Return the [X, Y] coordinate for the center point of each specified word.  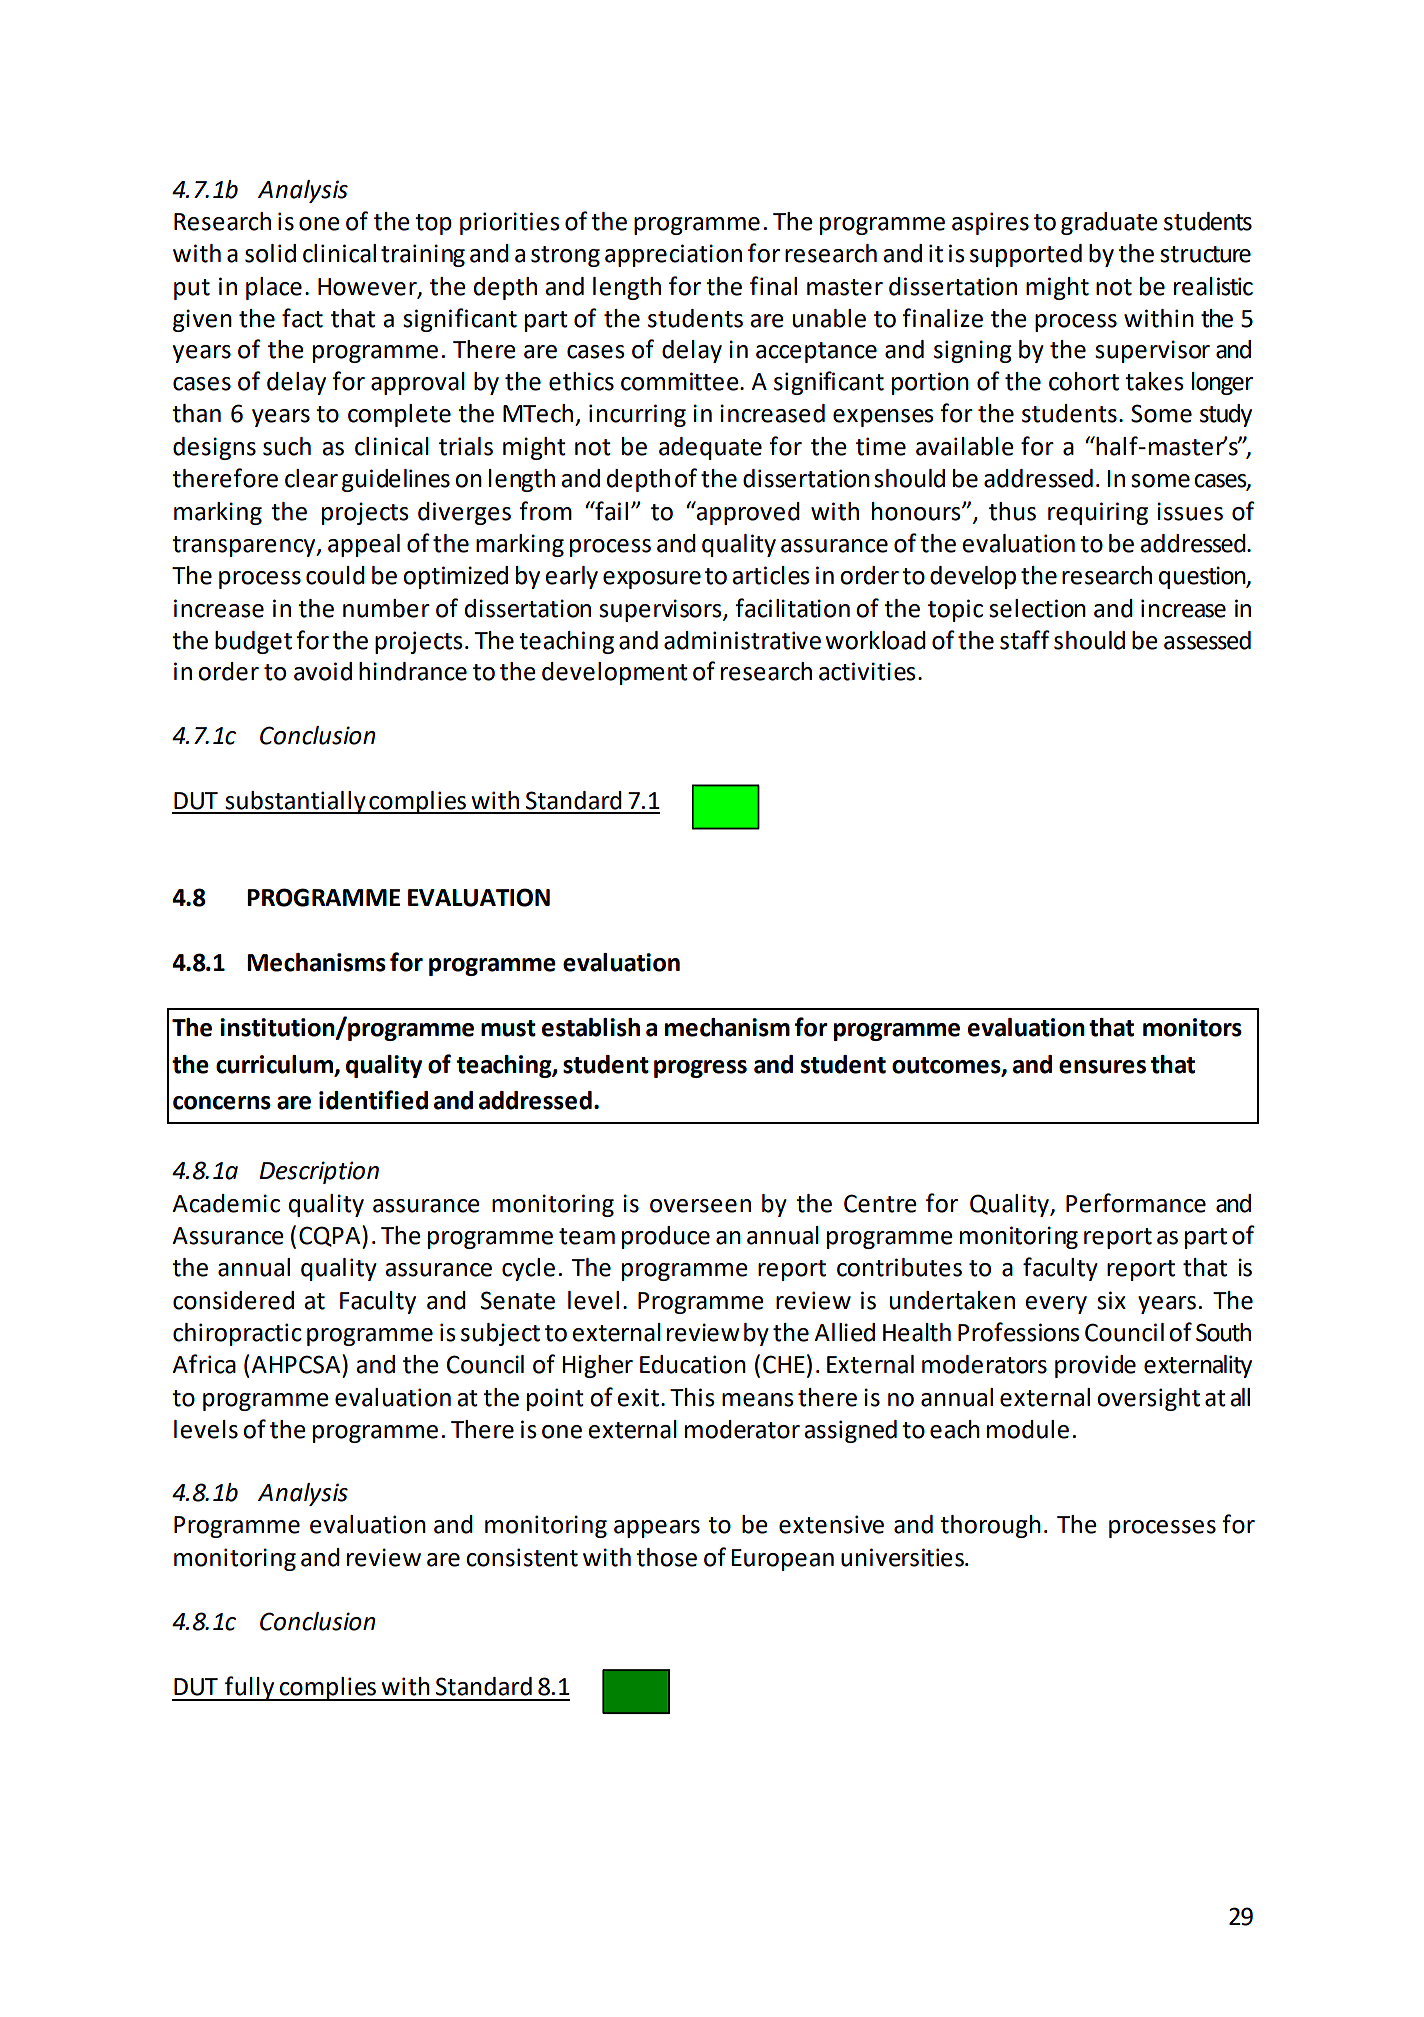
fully [250, 1688]
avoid [323, 671]
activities [867, 671]
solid [270, 253]
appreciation [673, 255]
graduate [1109, 223]
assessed [1207, 640]
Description [319, 1172]
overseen [700, 1206]
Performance [1136, 1203]
